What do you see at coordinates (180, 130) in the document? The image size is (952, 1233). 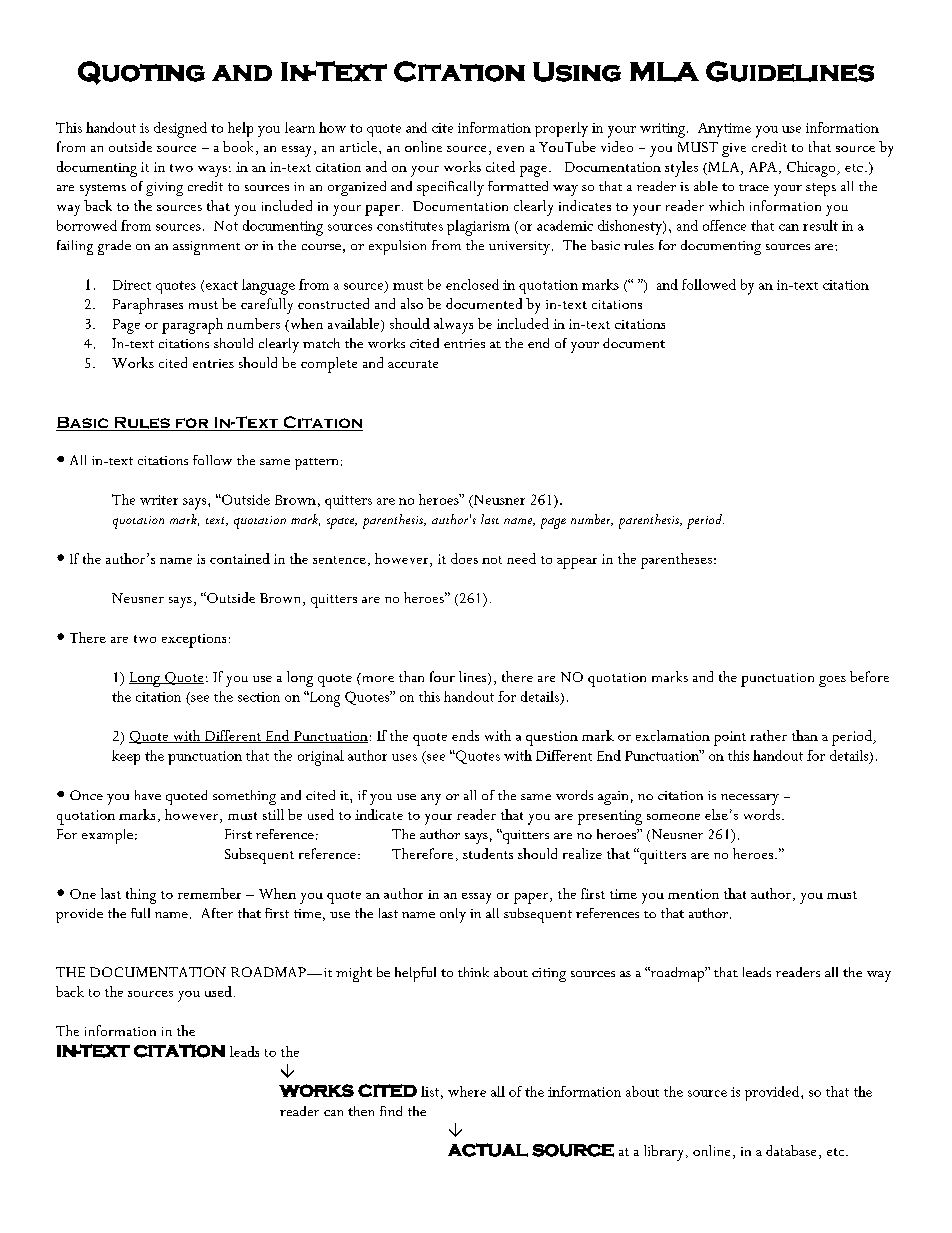 I see `designed` at bounding box center [180, 130].
